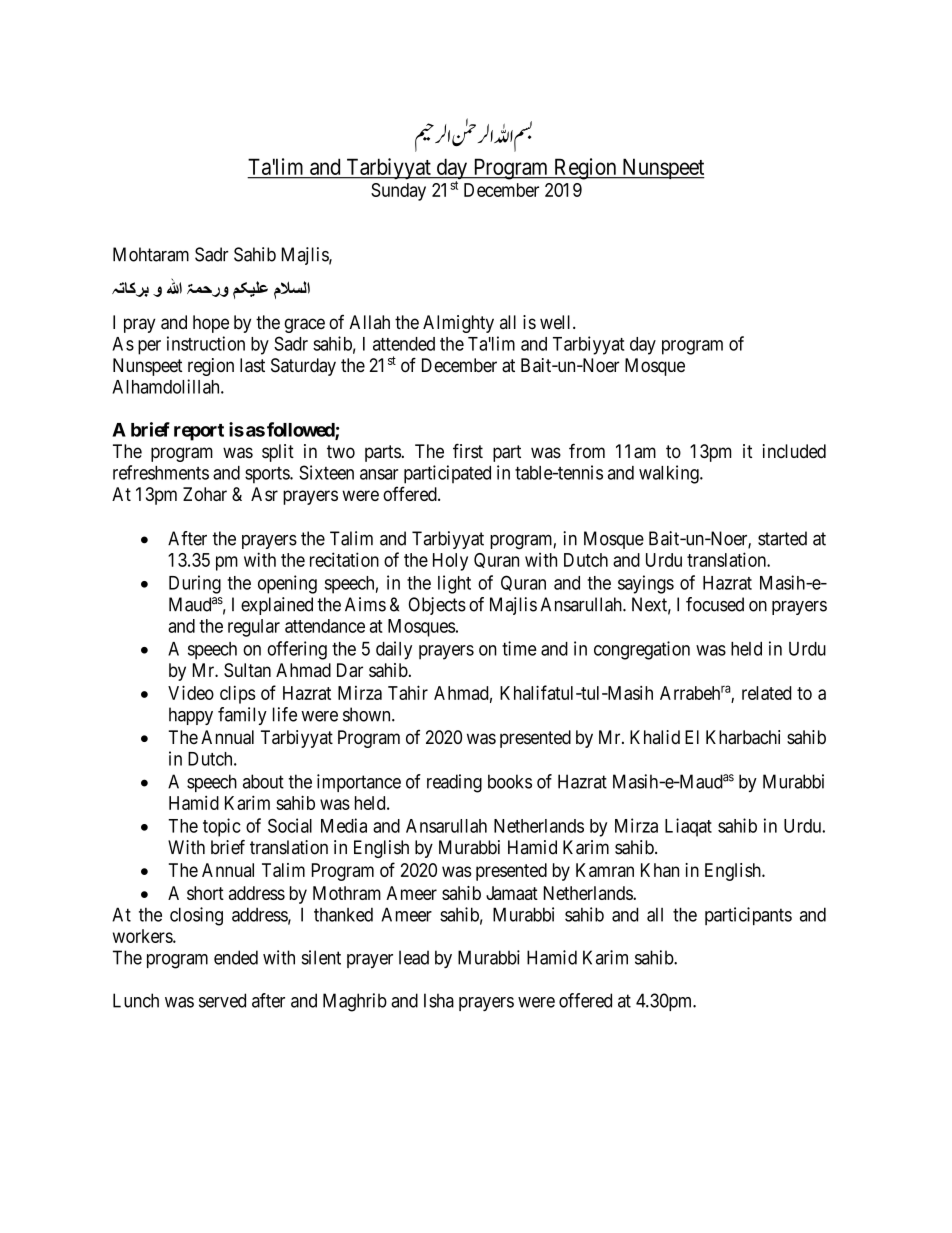  Describe the element at coordinates (557, 322) in the screenshot. I see `well` at that location.
